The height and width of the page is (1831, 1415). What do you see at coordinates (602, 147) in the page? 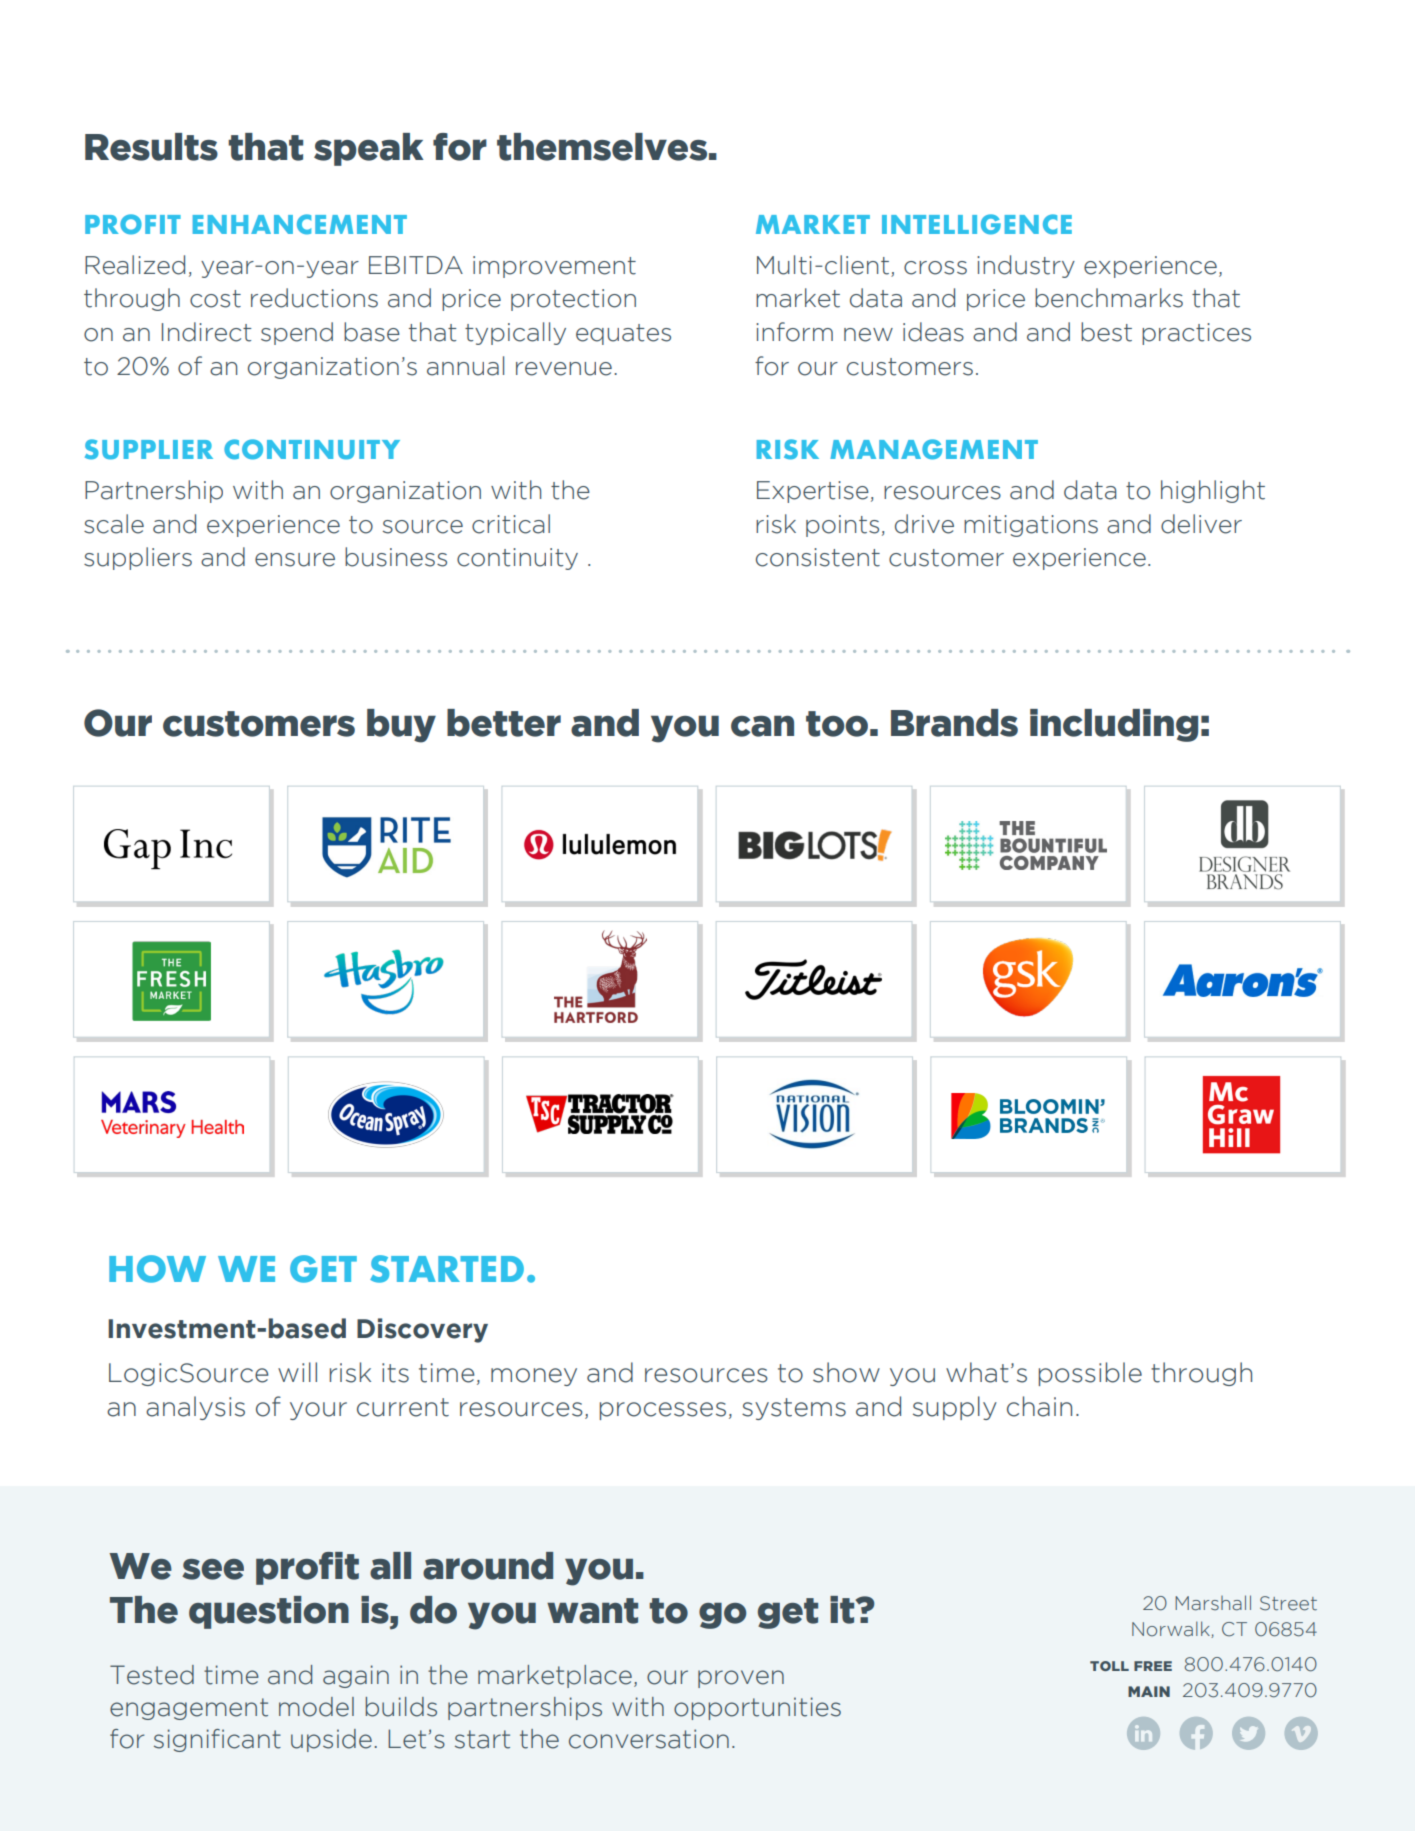
I see `themselves` at bounding box center [602, 147].
